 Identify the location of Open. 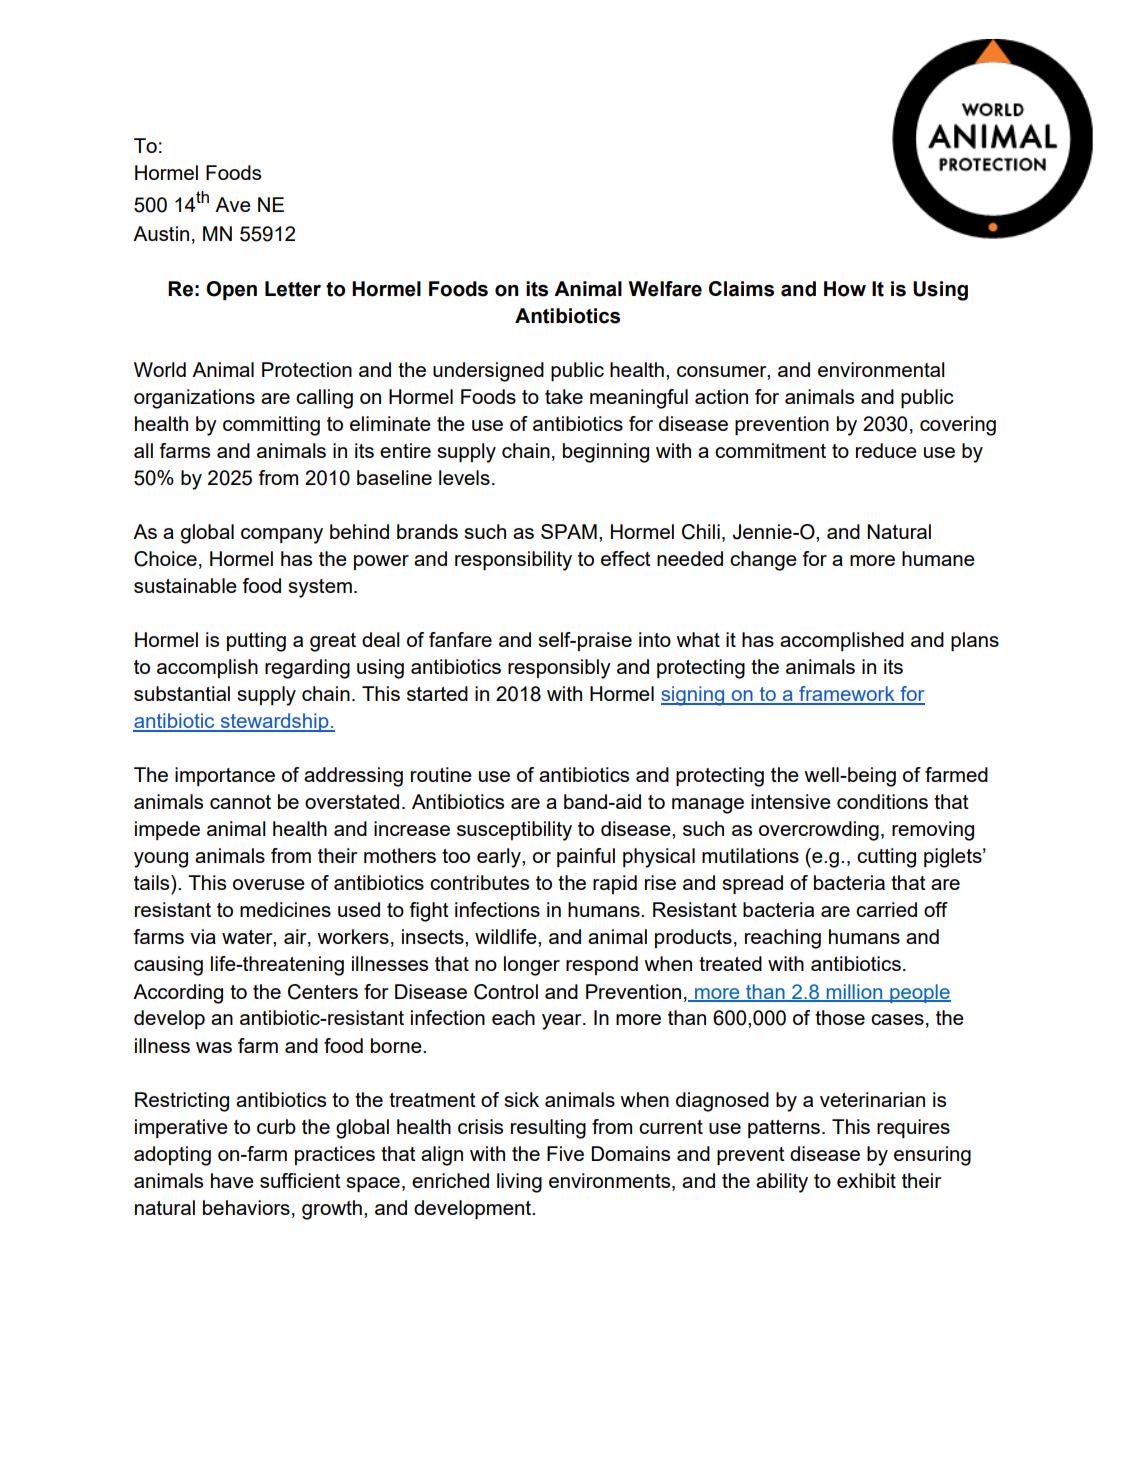
(231, 290).
